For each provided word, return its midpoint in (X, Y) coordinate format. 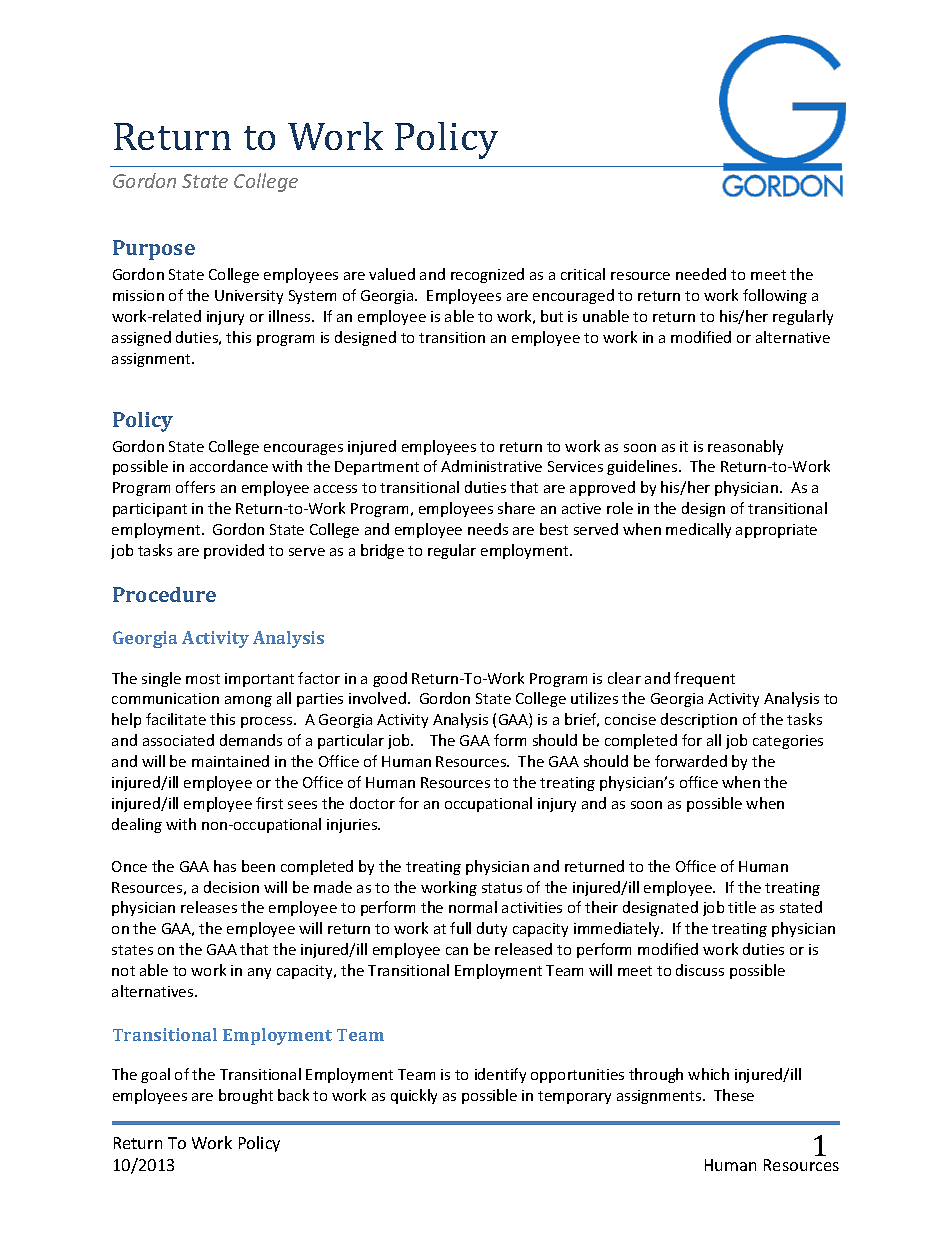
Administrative (491, 466)
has (225, 866)
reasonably (745, 447)
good (390, 679)
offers (195, 487)
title (742, 907)
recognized (487, 275)
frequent (704, 679)
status (502, 888)
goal (155, 1075)
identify (500, 1075)
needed (701, 274)
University (249, 297)
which (708, 1074)
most (203, 679)
